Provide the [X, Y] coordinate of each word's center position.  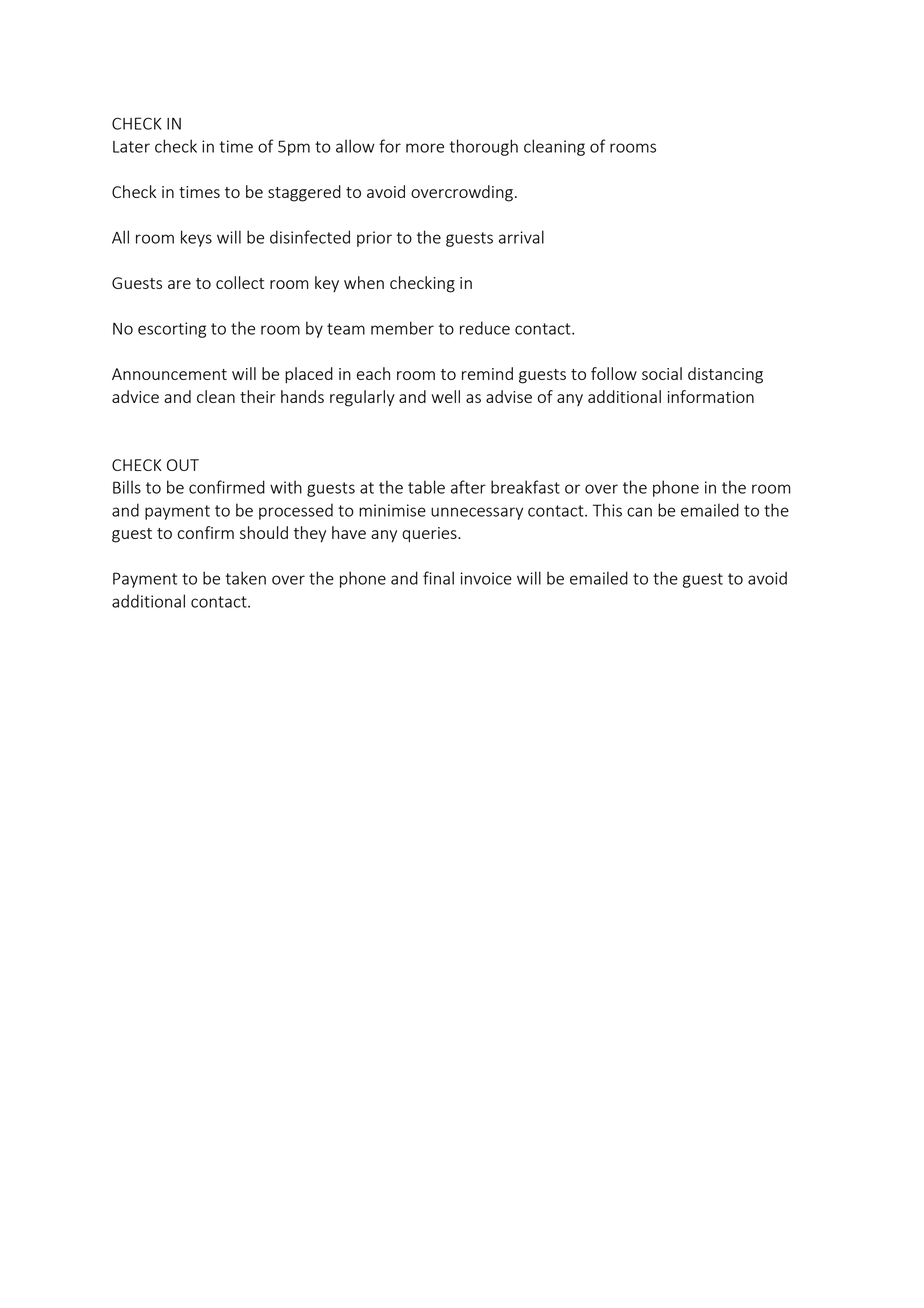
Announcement [169, 374]
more [425, 148]
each [373, 373]
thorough [483, 147]
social [662, 373]
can [639, 512]
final [438, 578]
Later [131, 147]
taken [245, 578]
